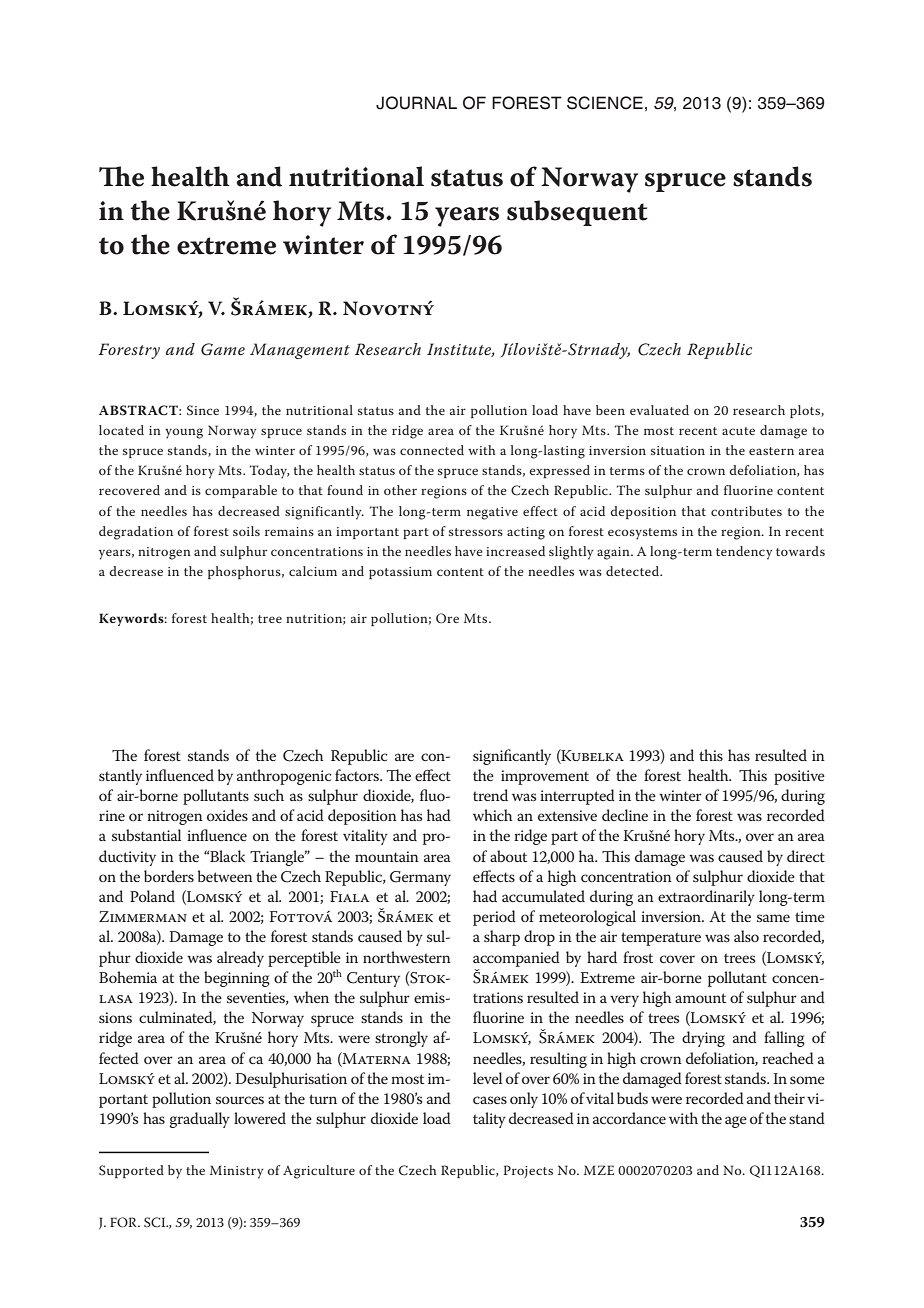 Image resolution: width=924 pixels, height=1308 pixels. What do you see at coordinates (706, 898) in the screenshot?
I see `extraordinarily` at bounding box center [706, 898].
